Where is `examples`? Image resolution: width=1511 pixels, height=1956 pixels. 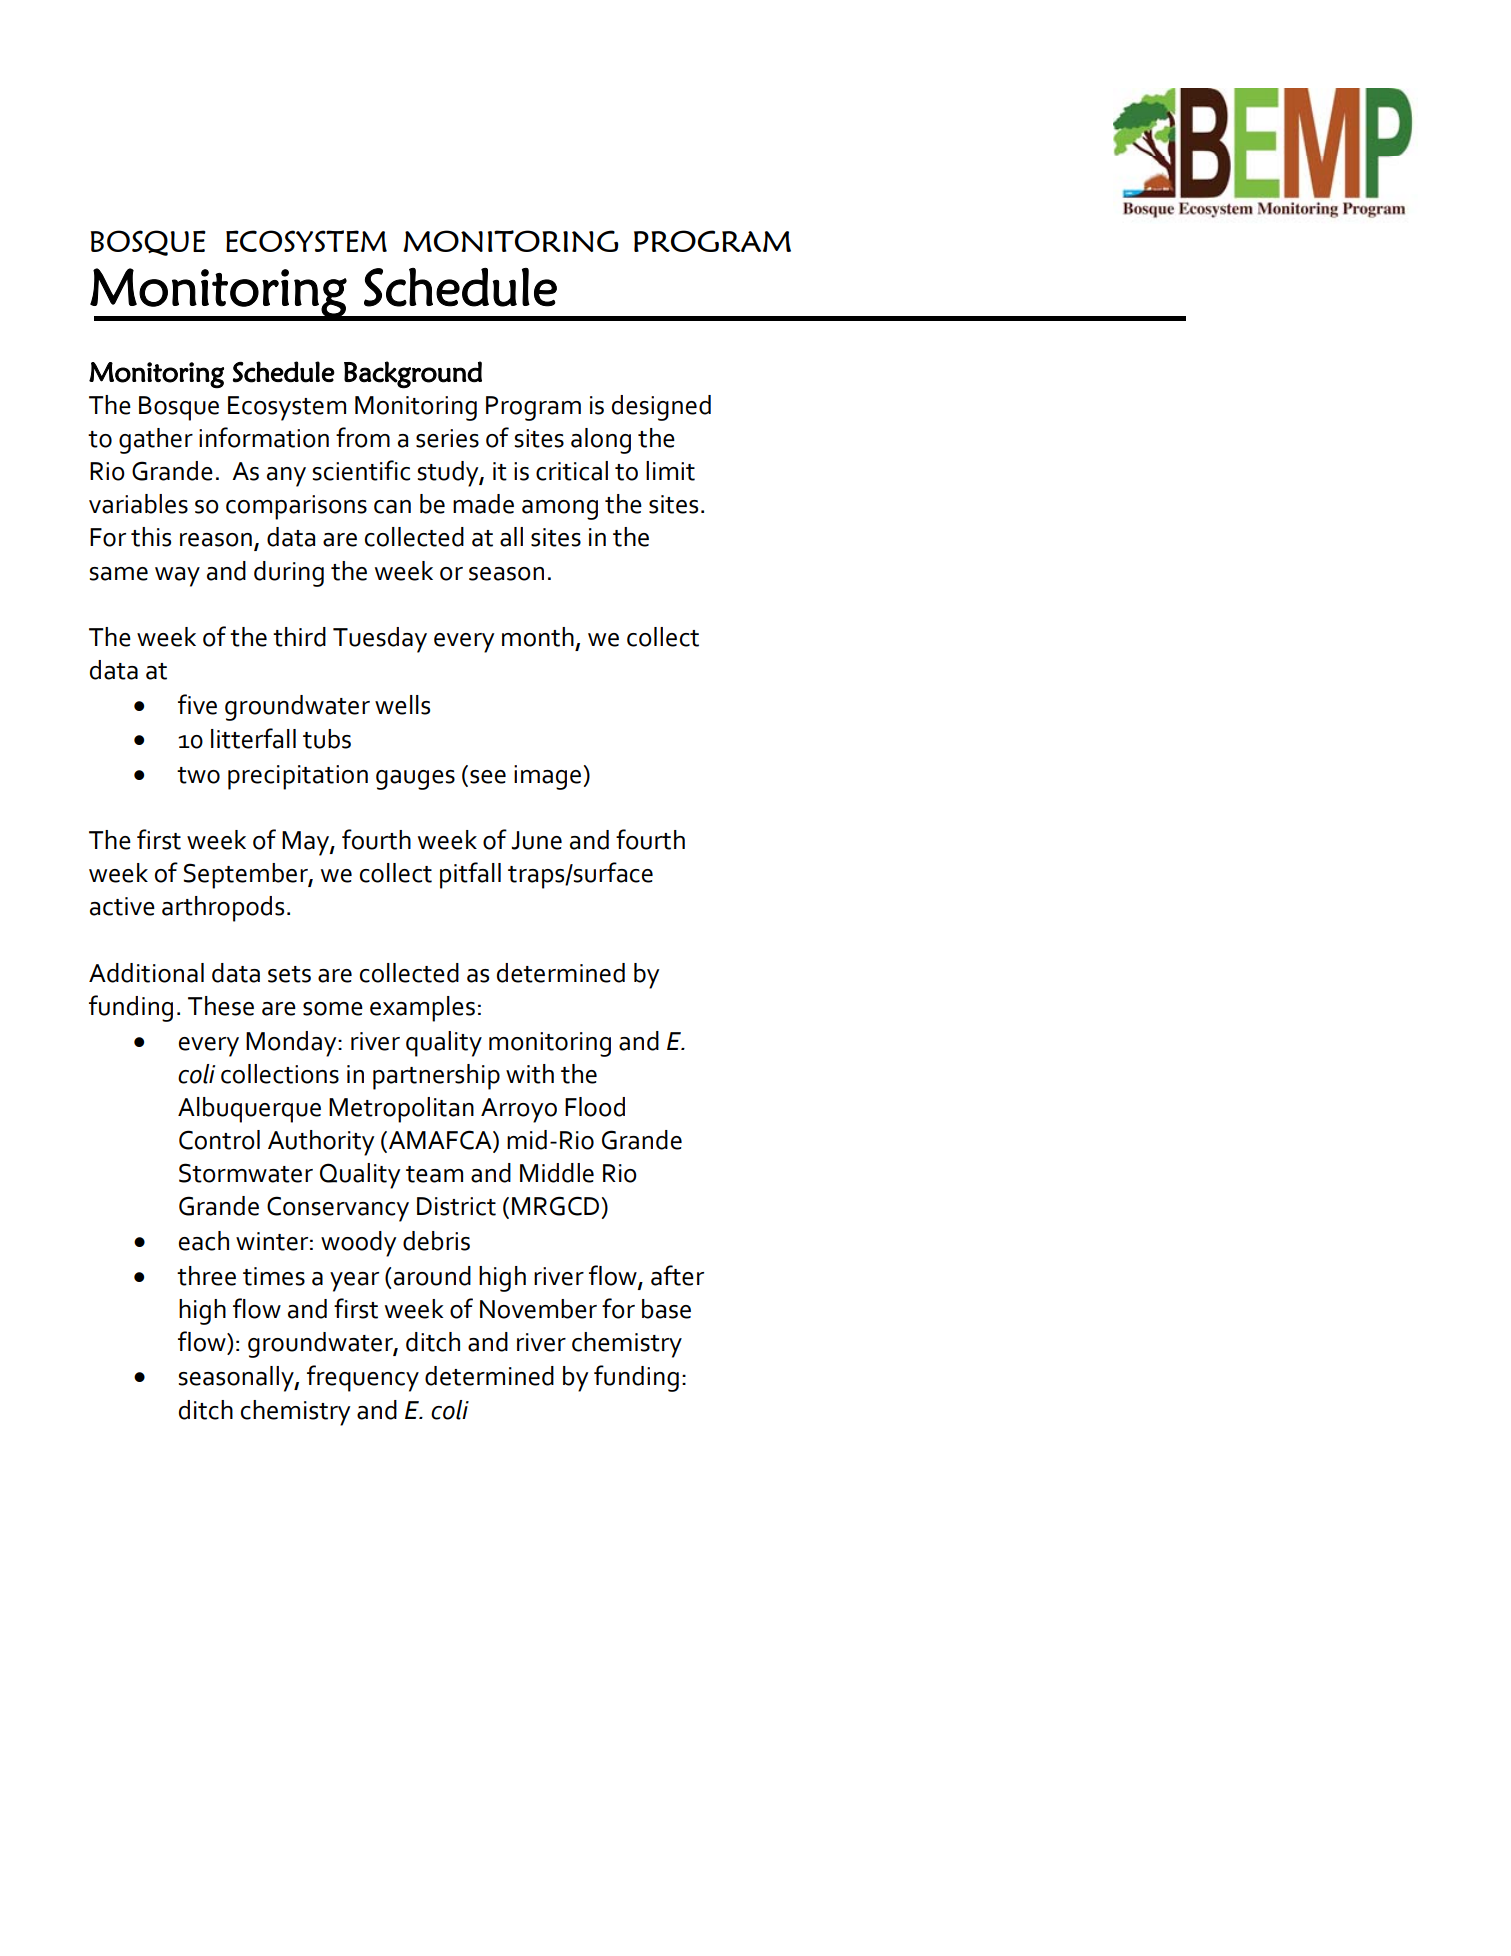
examples is located at coordinates (422, 1009).
